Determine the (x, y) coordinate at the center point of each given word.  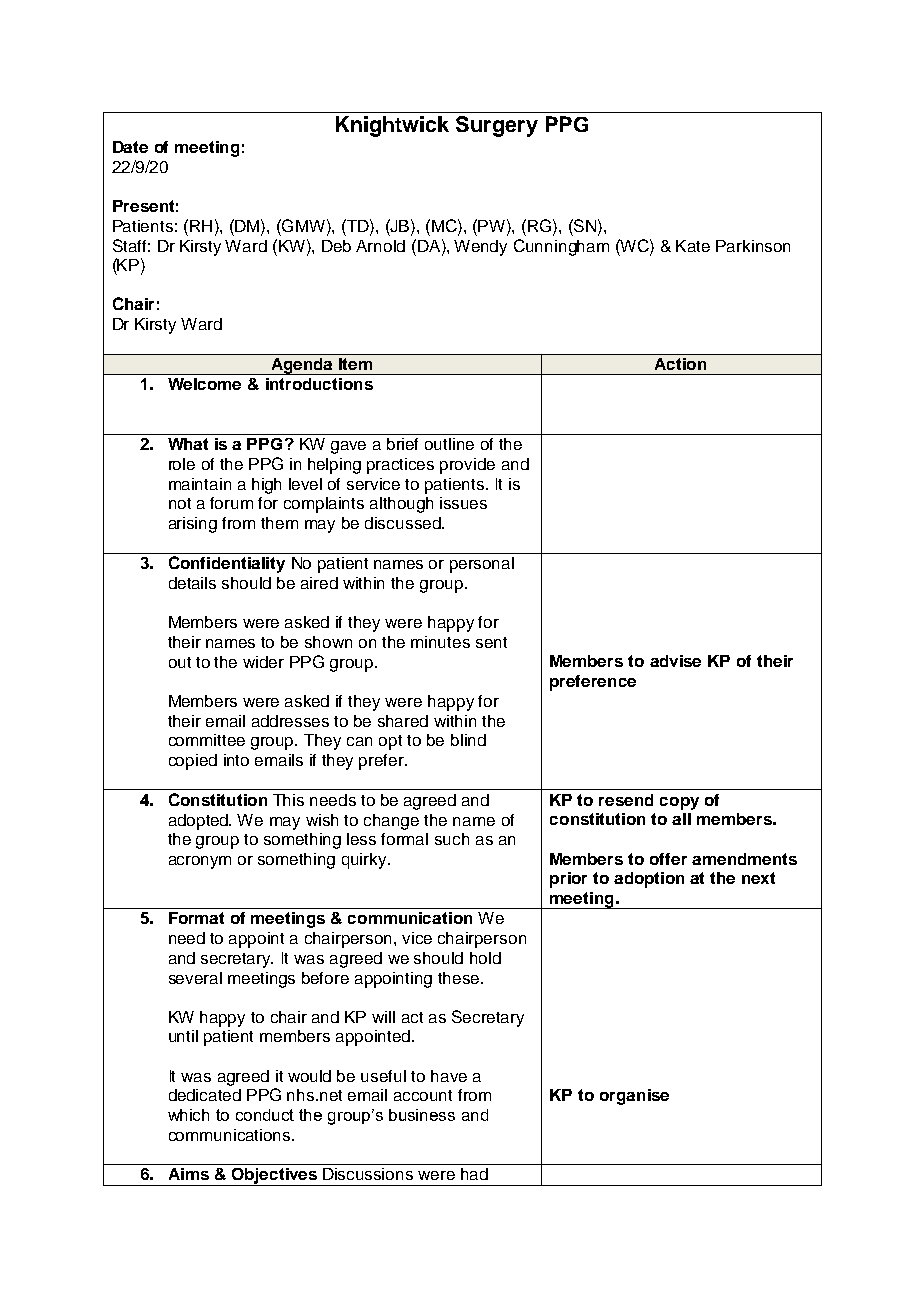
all (681, 819)
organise (634, 1097)
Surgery (497, 126)
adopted (200, 822)
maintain (200, 484)
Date (130, 147)
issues (463, 503)
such (452, 839)
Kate (693, 246)
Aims (189, 1174)
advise (675, 661)
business (422, 1115)
